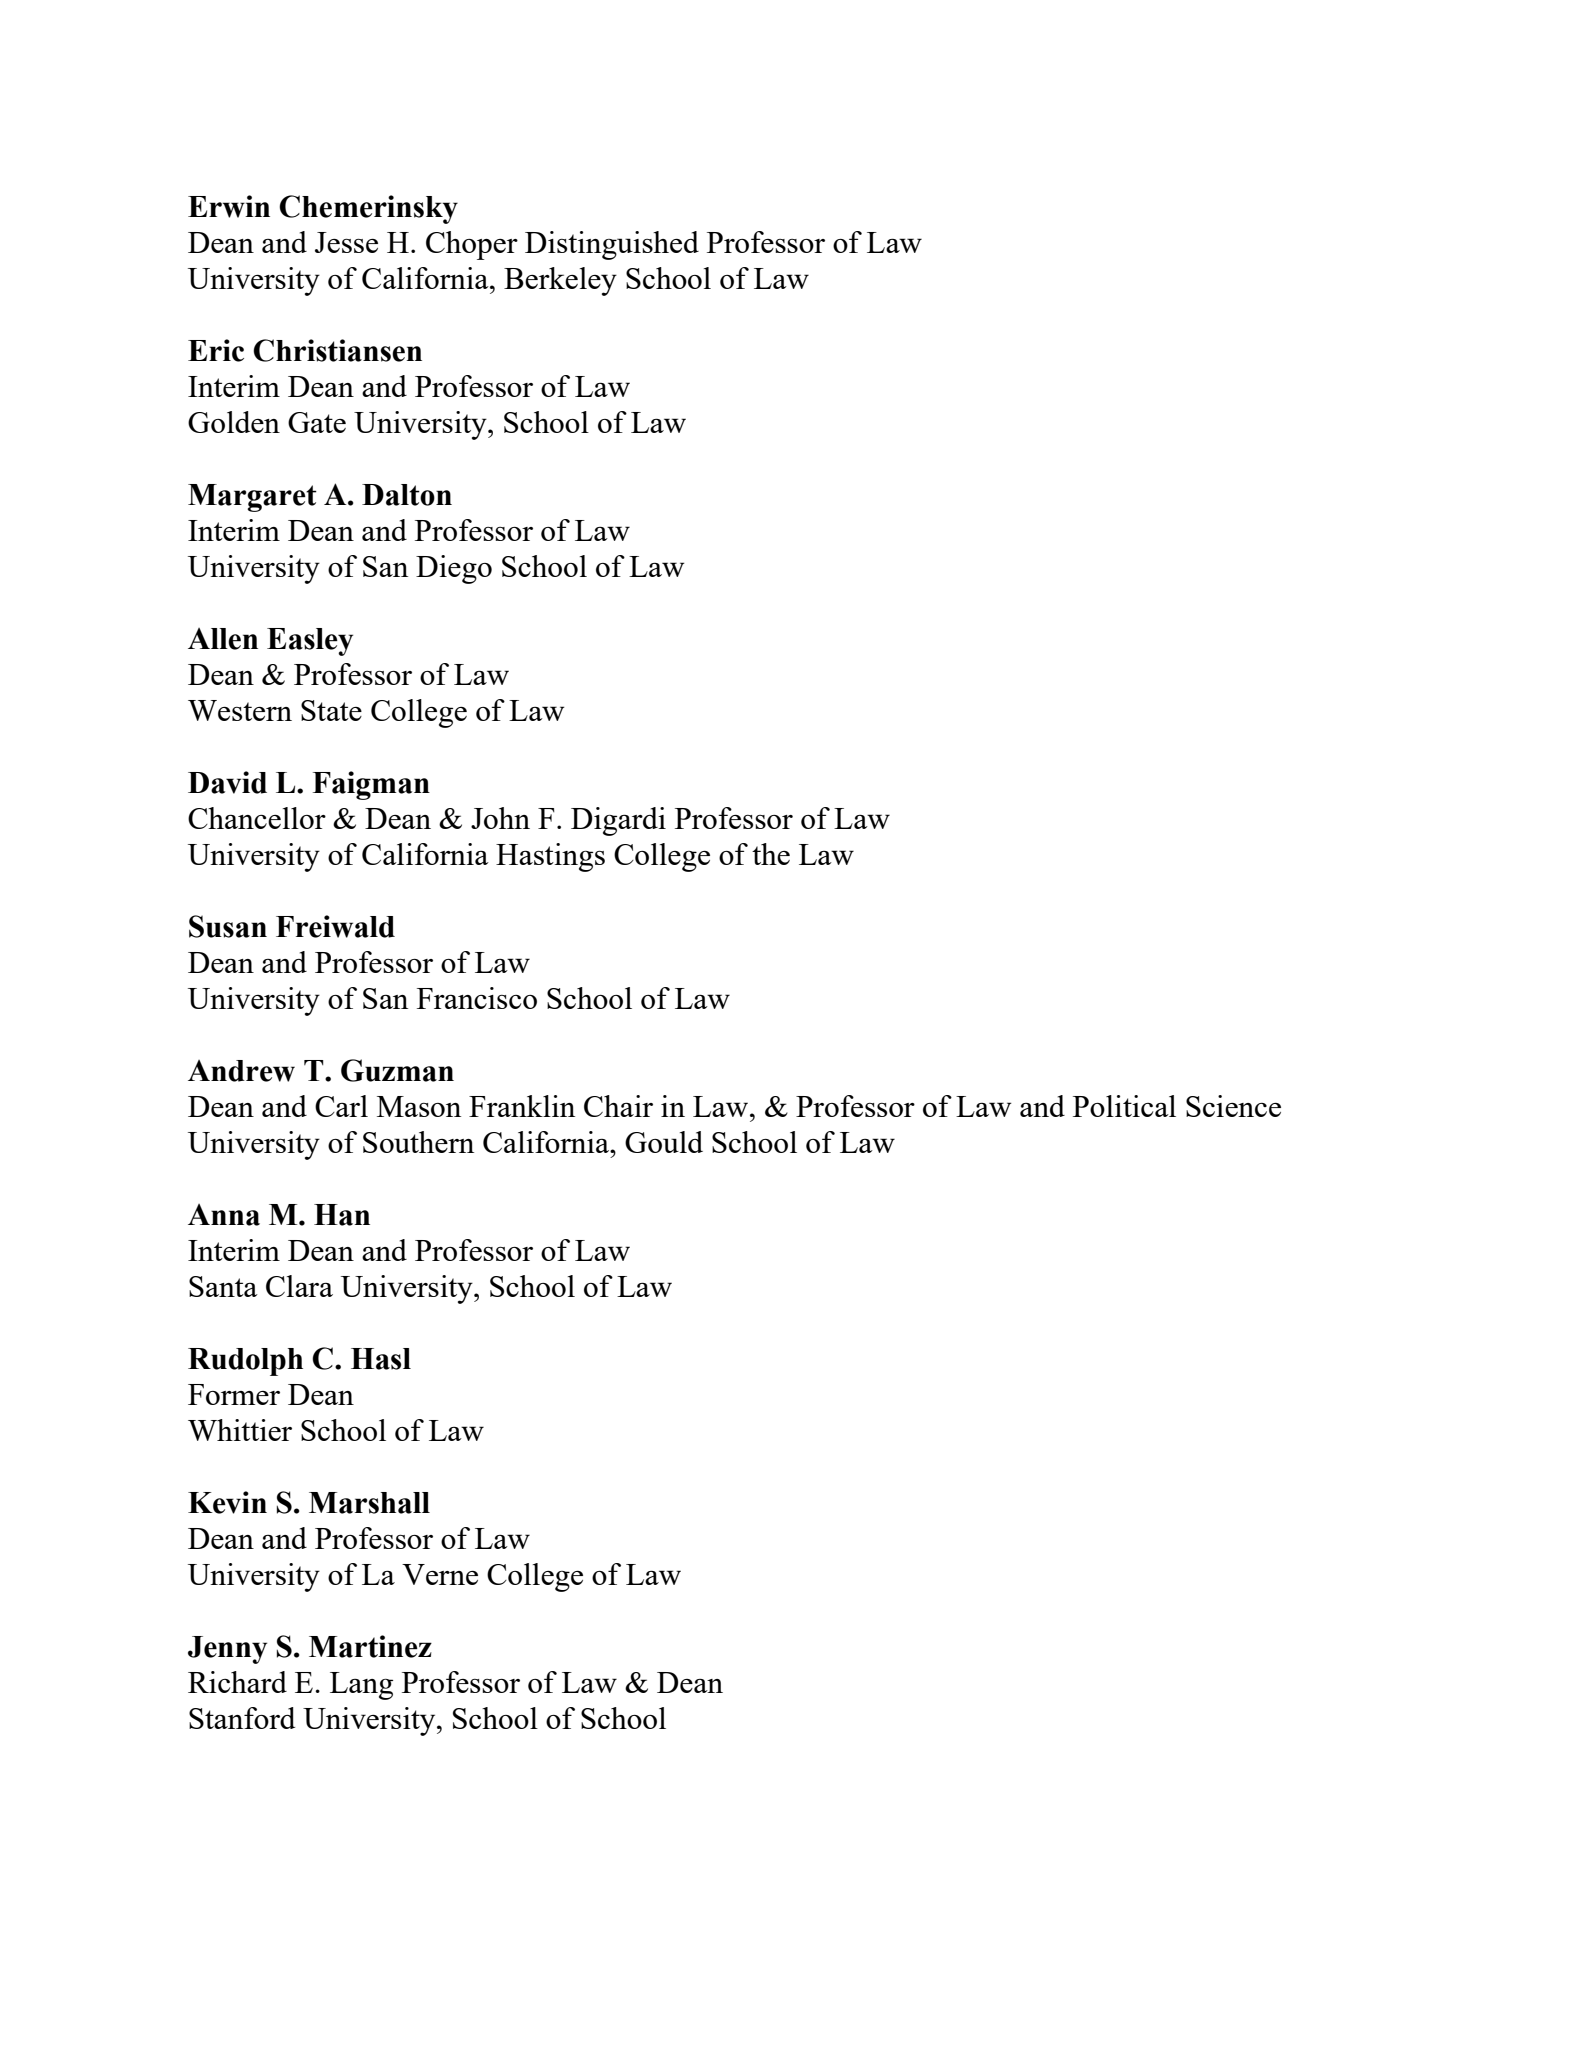  I want to click on Lang, so click(361, 1686).
